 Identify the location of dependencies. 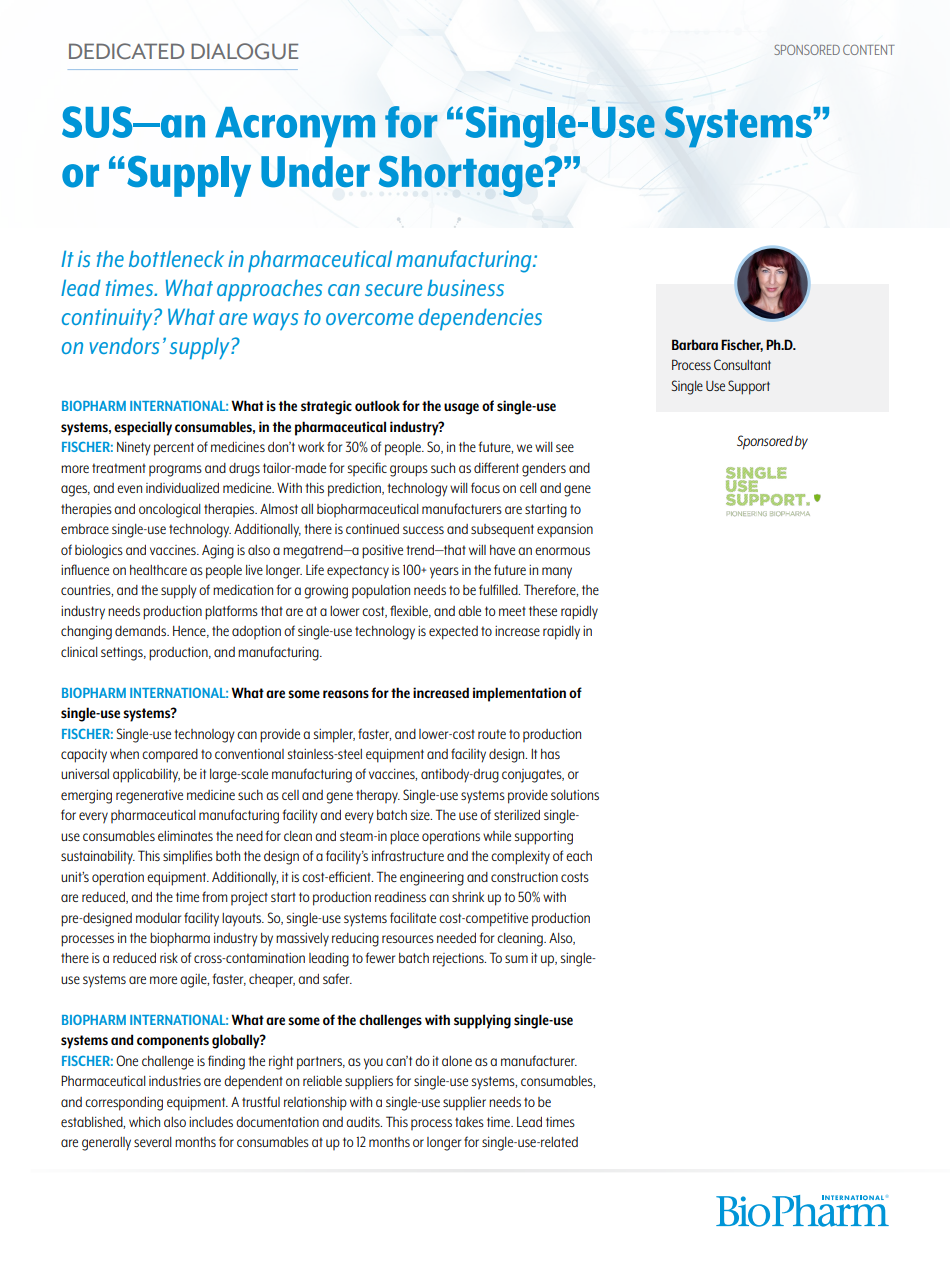
(480, 319).
